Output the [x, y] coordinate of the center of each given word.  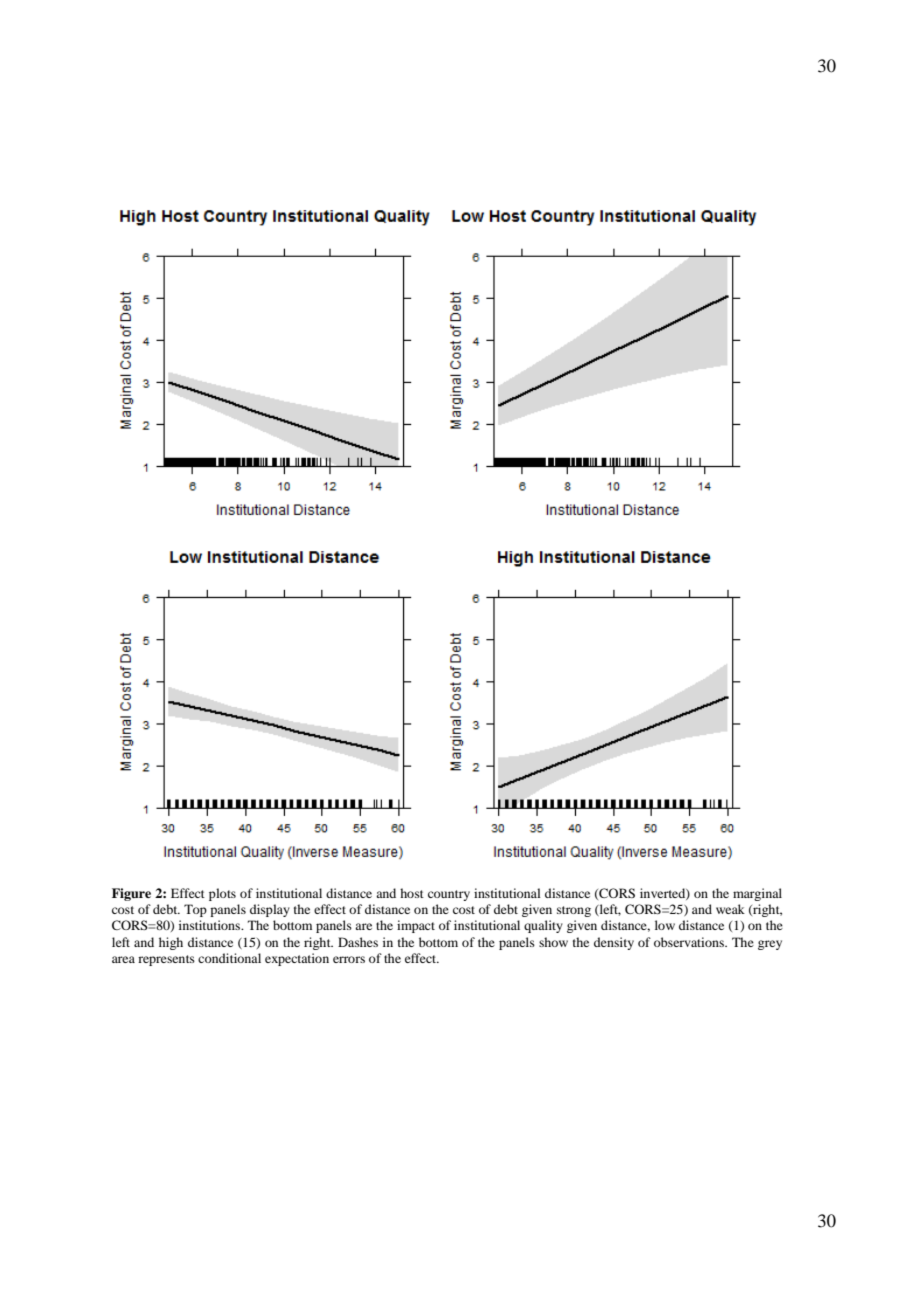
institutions [211, 925]
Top [195, 910]
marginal [757, 894]
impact [416, 926]
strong [574, 911]
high [171, 943]
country [449, 895]
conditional [229, 958]
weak [730, 909]
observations [690, 942]
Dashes [358, 942]
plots [222, 894]
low [665, 925]
